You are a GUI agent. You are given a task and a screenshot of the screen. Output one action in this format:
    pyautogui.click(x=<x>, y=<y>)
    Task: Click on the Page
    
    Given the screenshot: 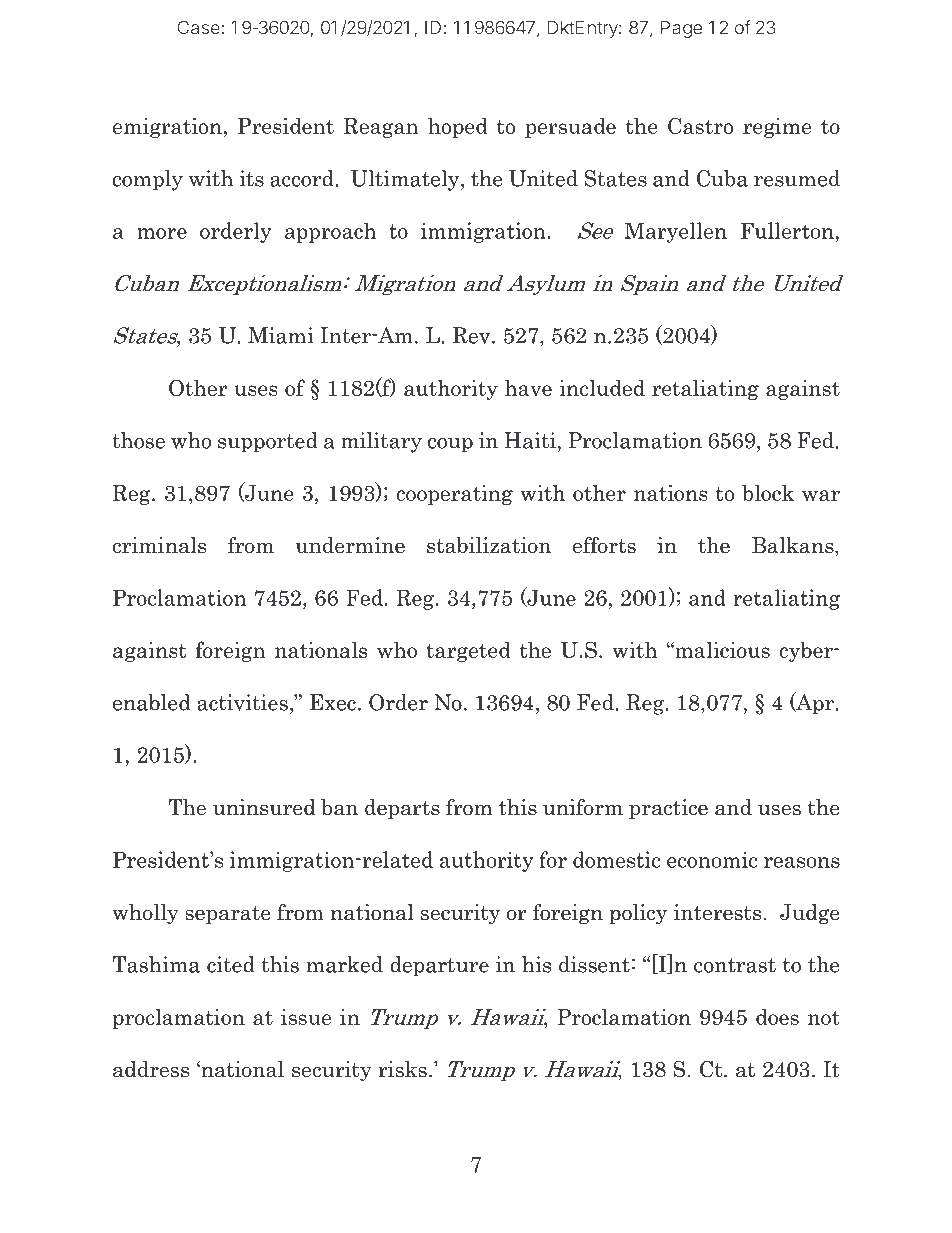 What is the action you would take?
    pyautogui.click(x=681, y=29)
